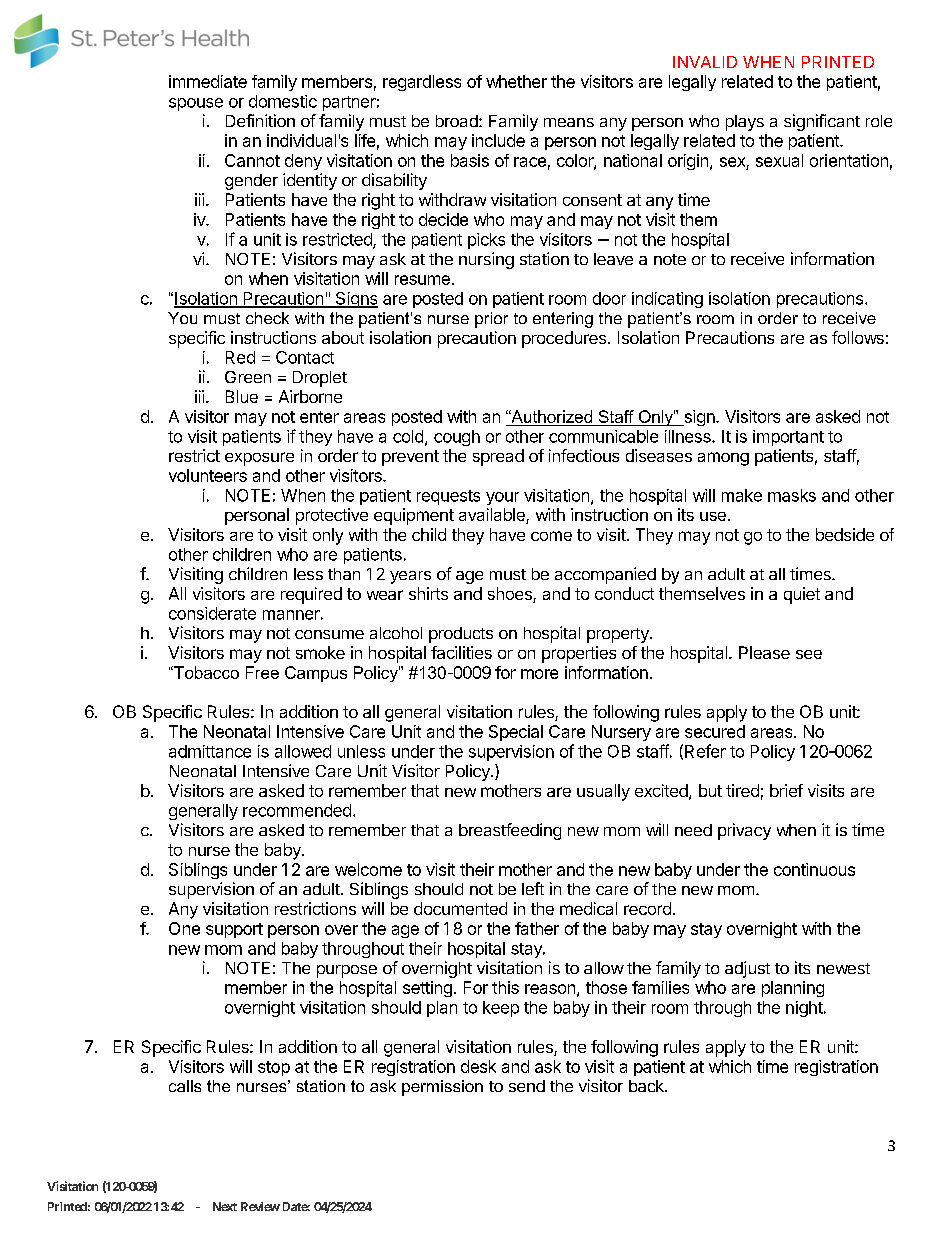 Image resolution: width=952 pixels, height=1233 pixels. What do you see at coordinates (647, 1086) in the screenshot?
I see `back` at bounding box center [647, 1086].
